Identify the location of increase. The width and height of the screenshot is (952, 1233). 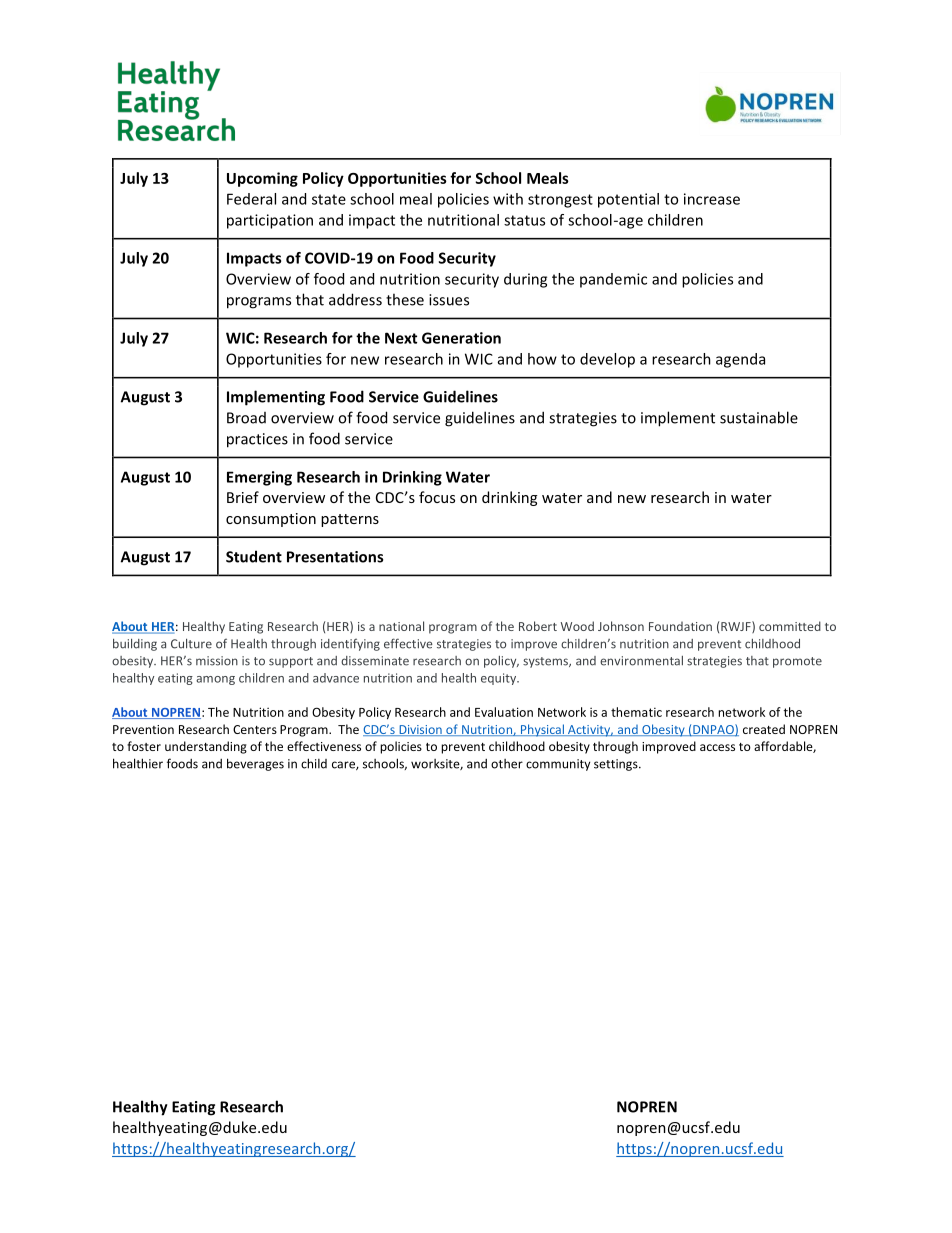
(712, 199).
